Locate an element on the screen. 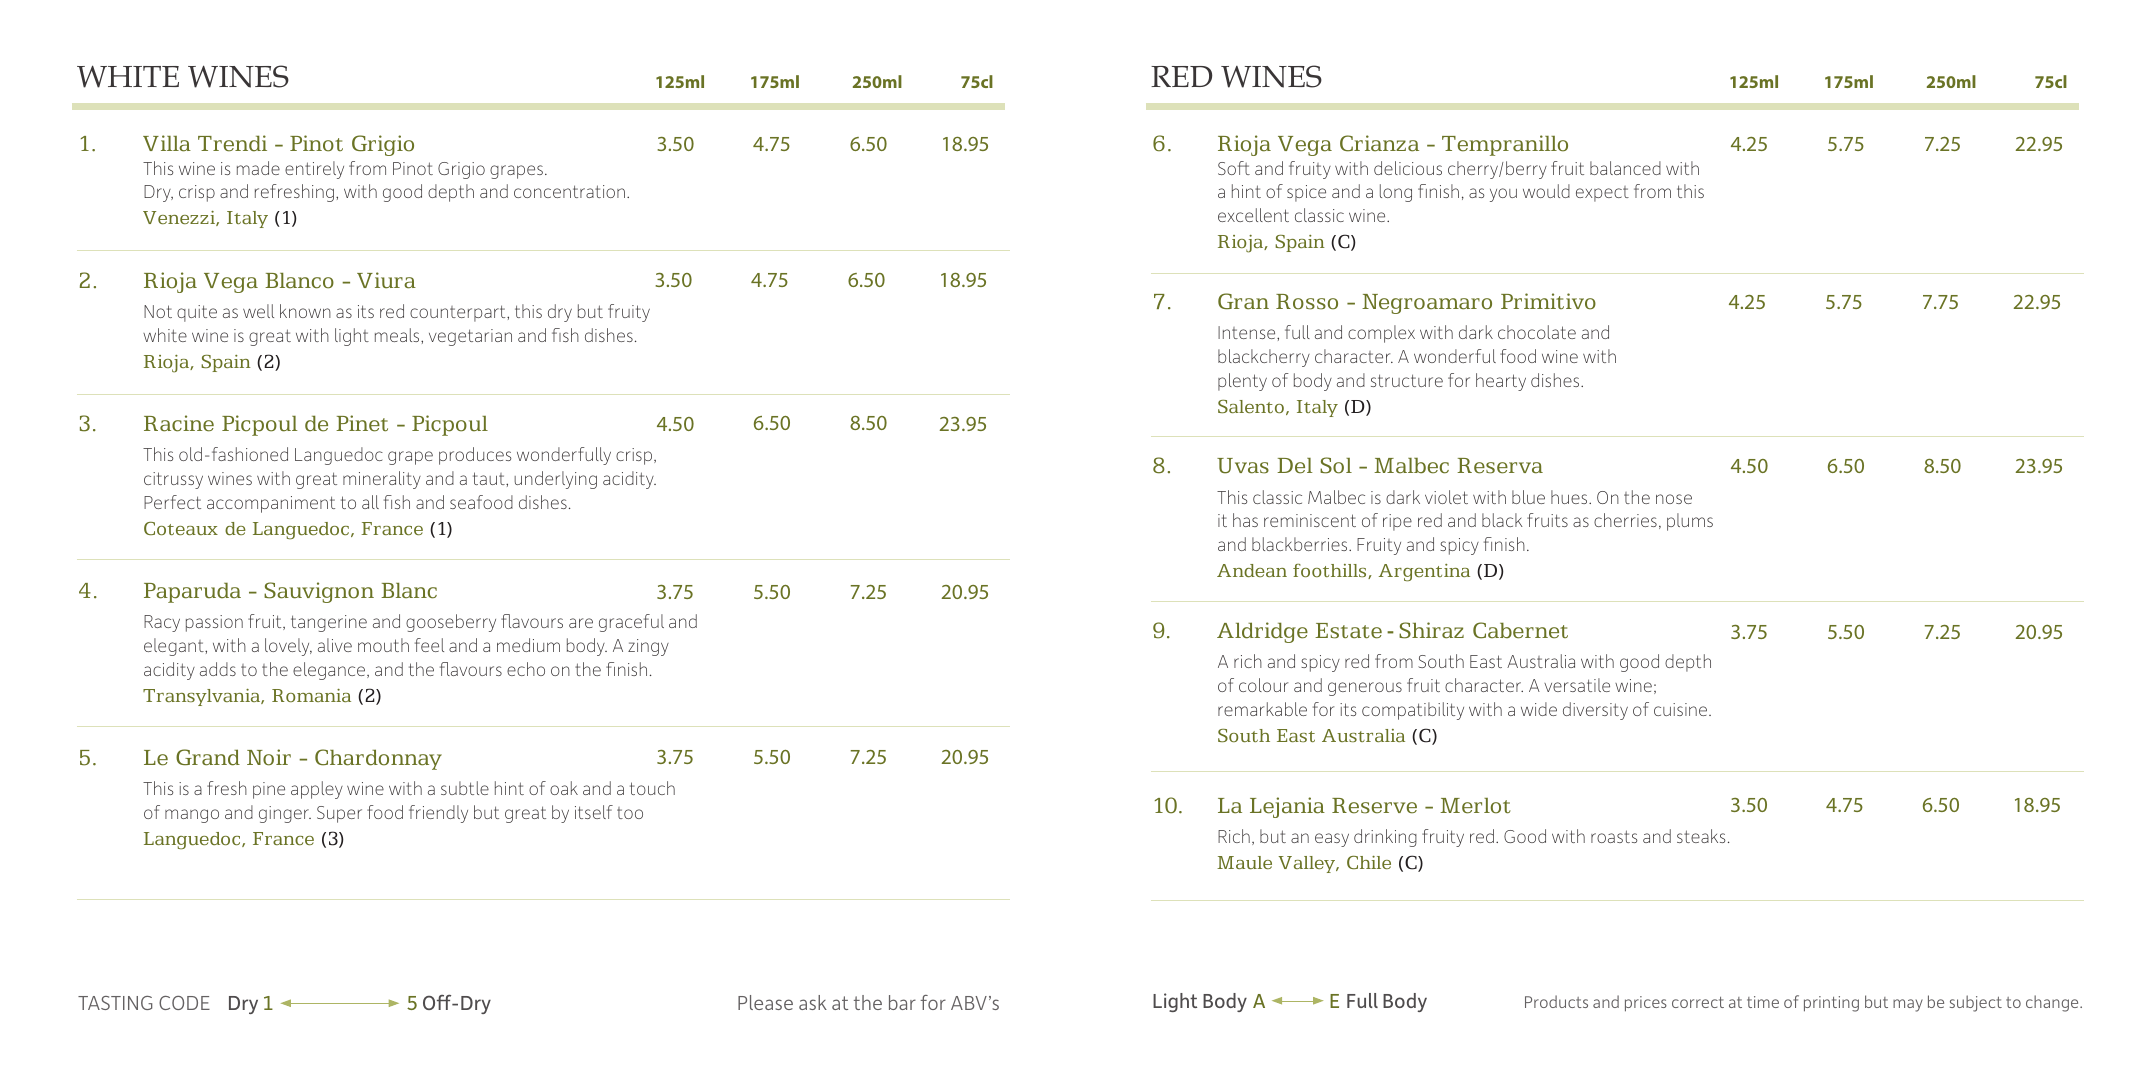  plums is located at coordinates (1690, 522).
